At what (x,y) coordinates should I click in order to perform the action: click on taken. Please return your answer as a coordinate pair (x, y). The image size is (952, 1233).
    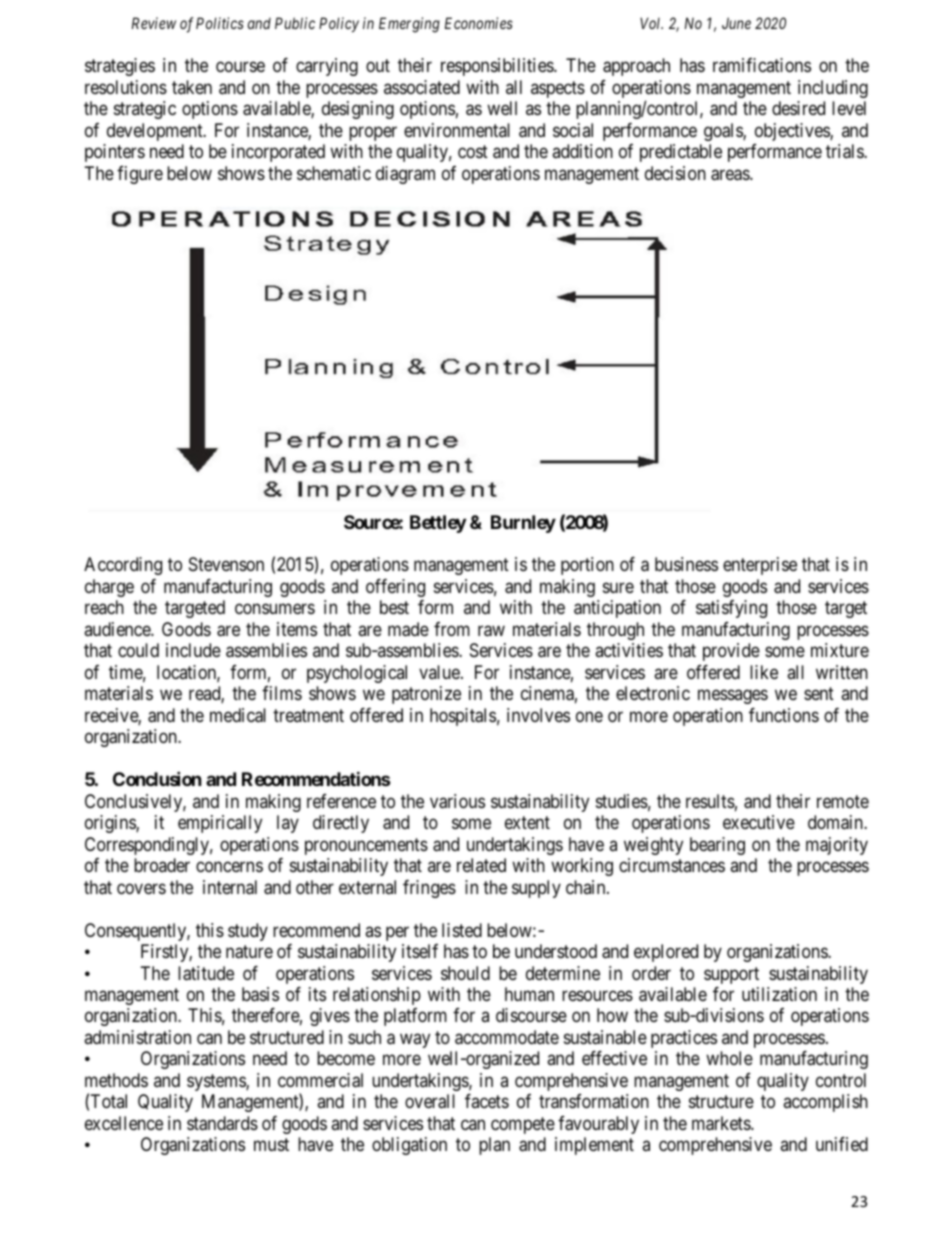
    Looking at the image, I should click on (192, 87).
